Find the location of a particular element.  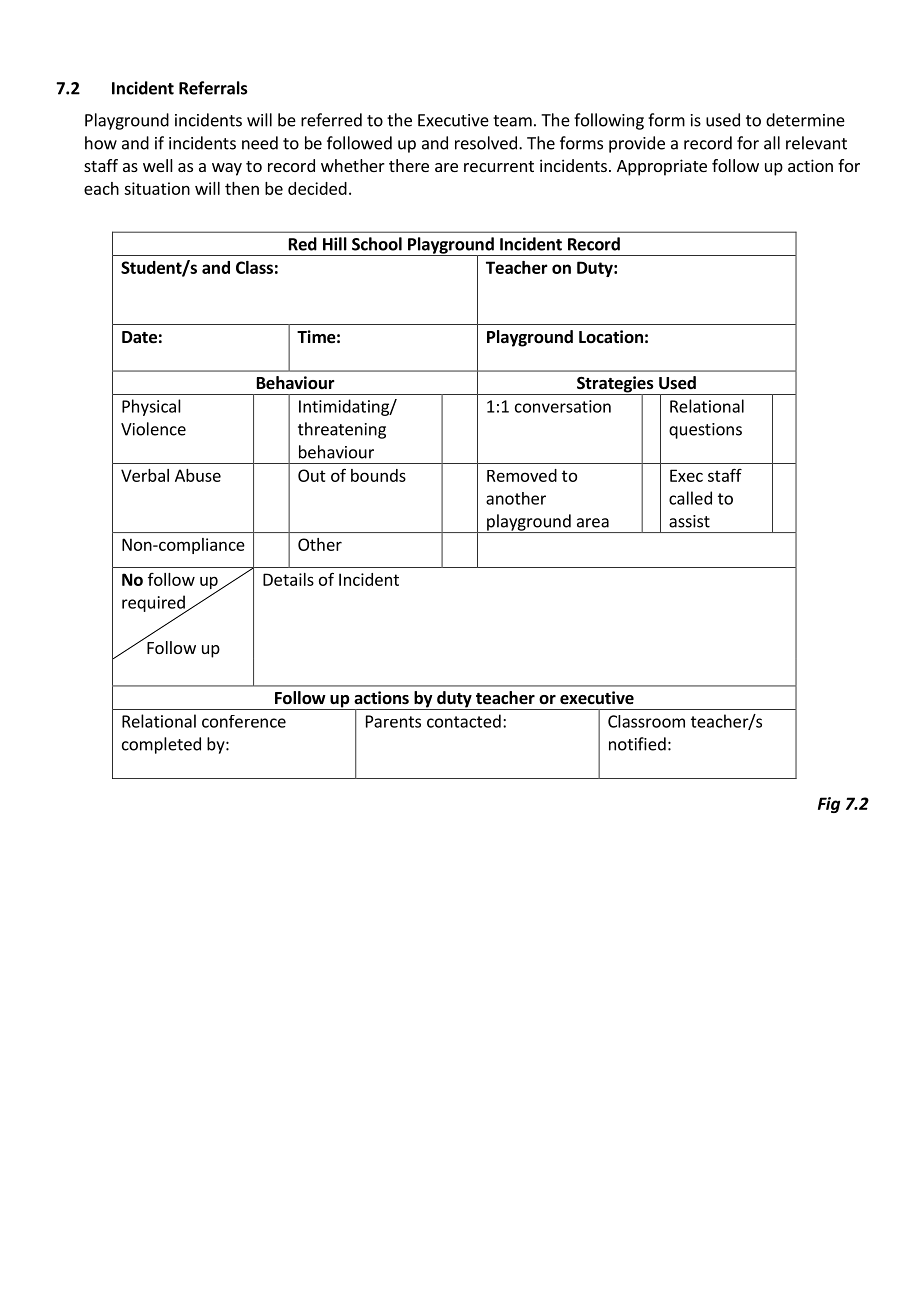

determine is located at coordinates (805, 120).
